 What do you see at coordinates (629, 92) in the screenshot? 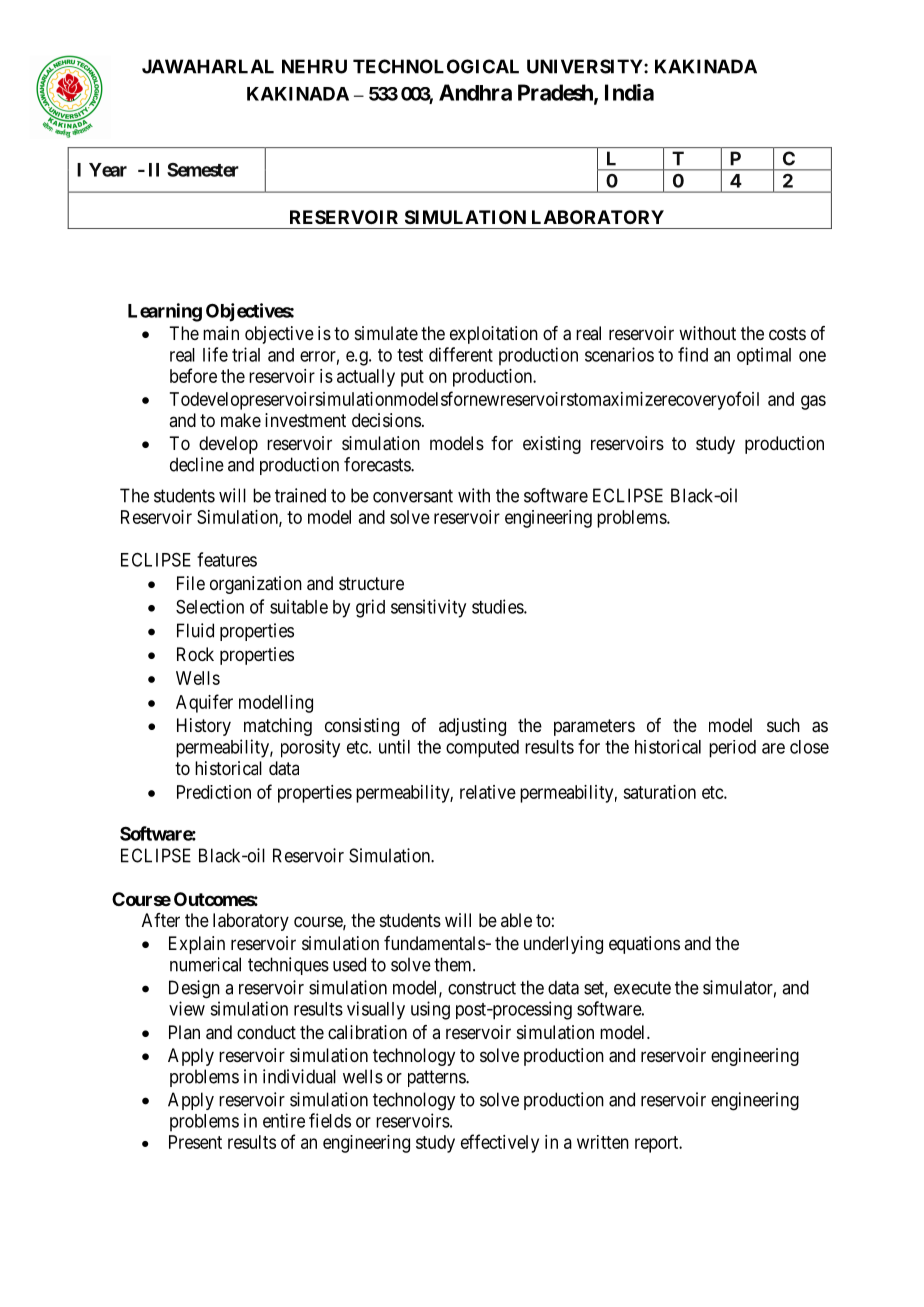
I see `India` at bounding box center [629, 92].
